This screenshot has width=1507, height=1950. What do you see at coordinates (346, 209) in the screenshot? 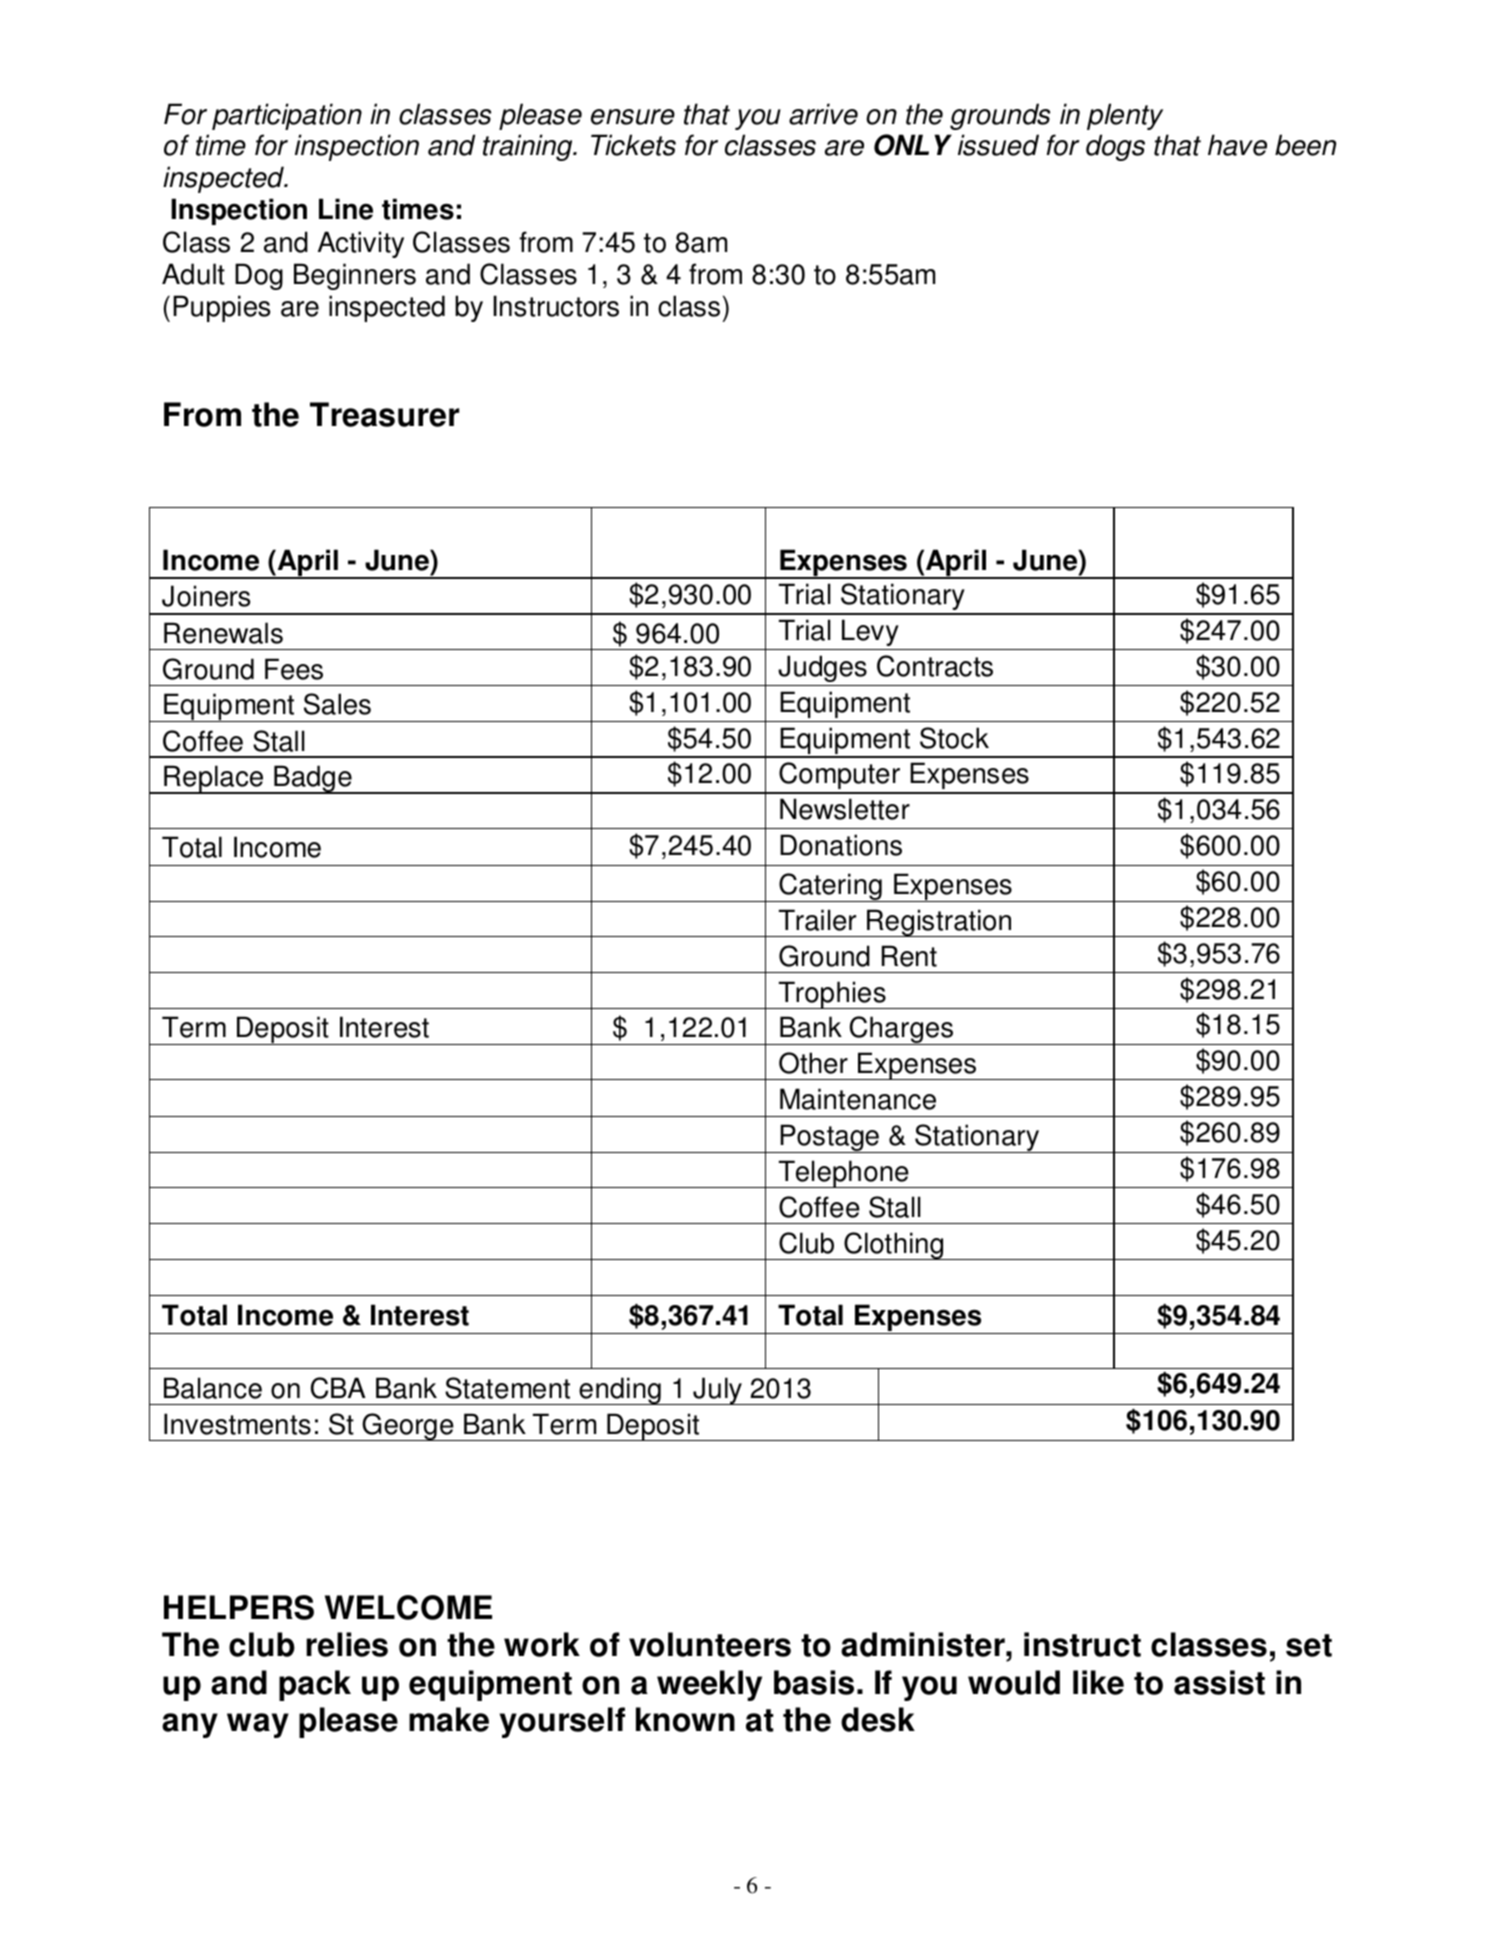
I see `Line` at bounding box center [346, 209].
